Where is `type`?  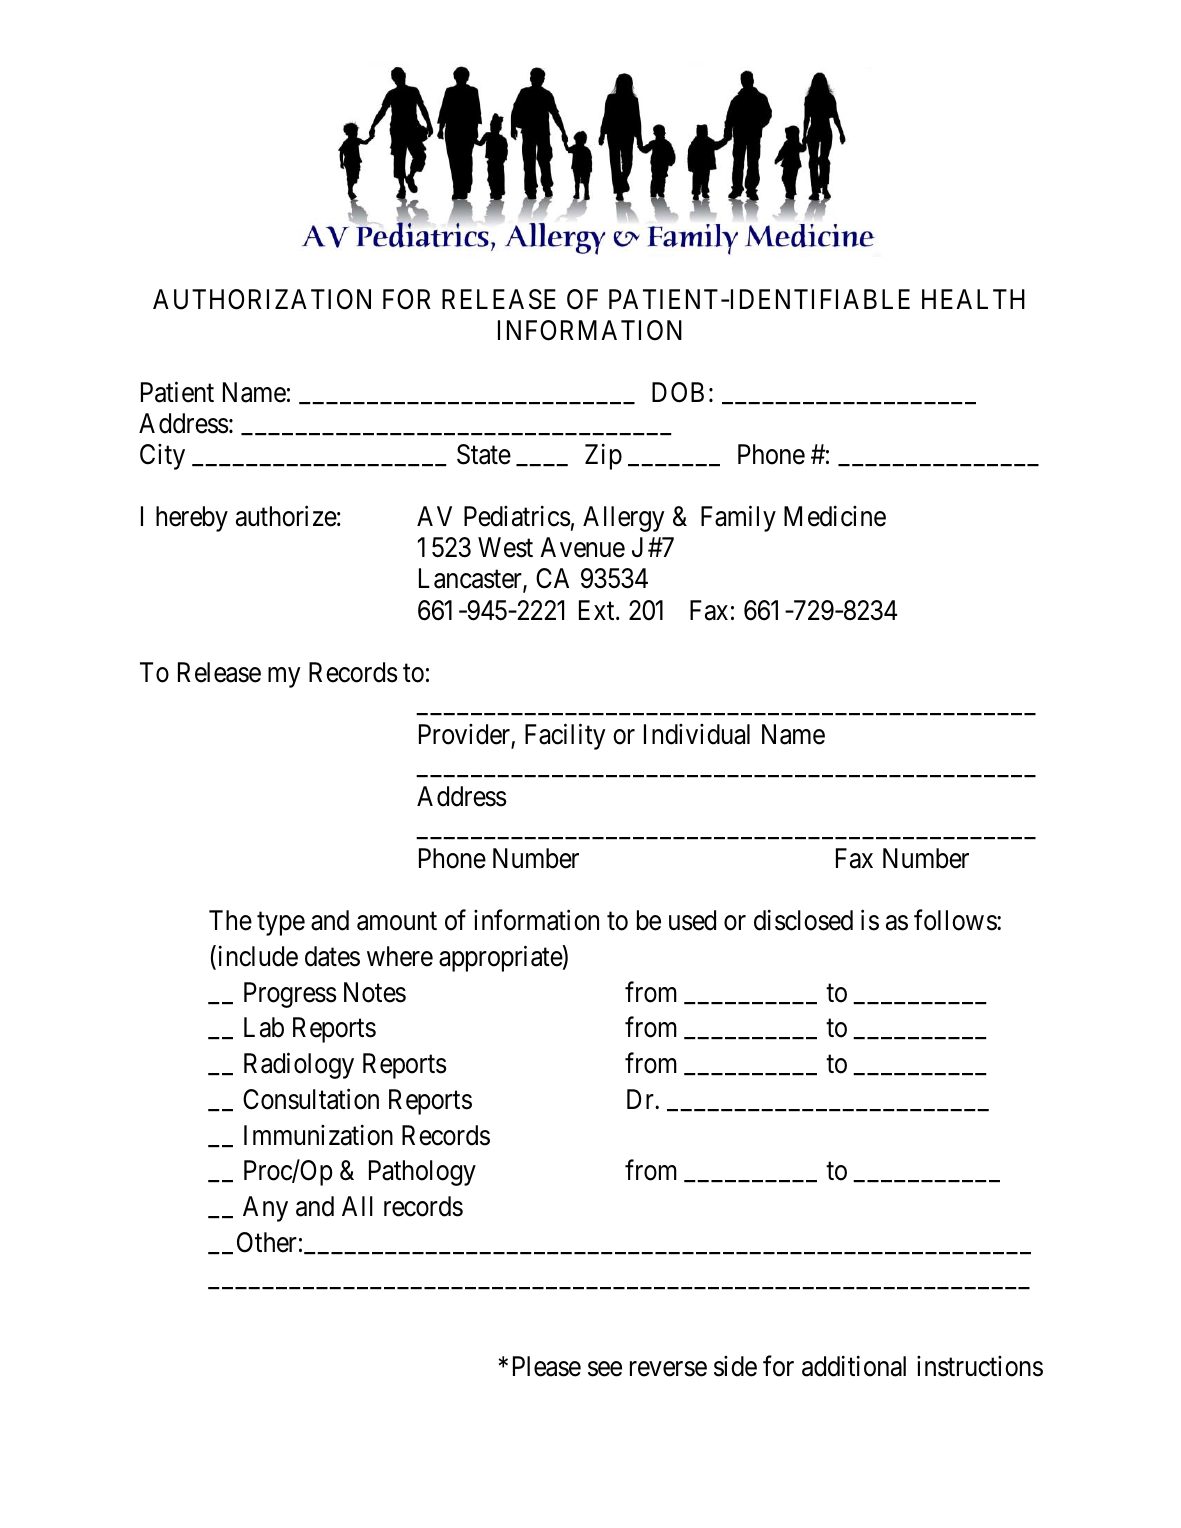
type is located at coordinates (281, 924).
